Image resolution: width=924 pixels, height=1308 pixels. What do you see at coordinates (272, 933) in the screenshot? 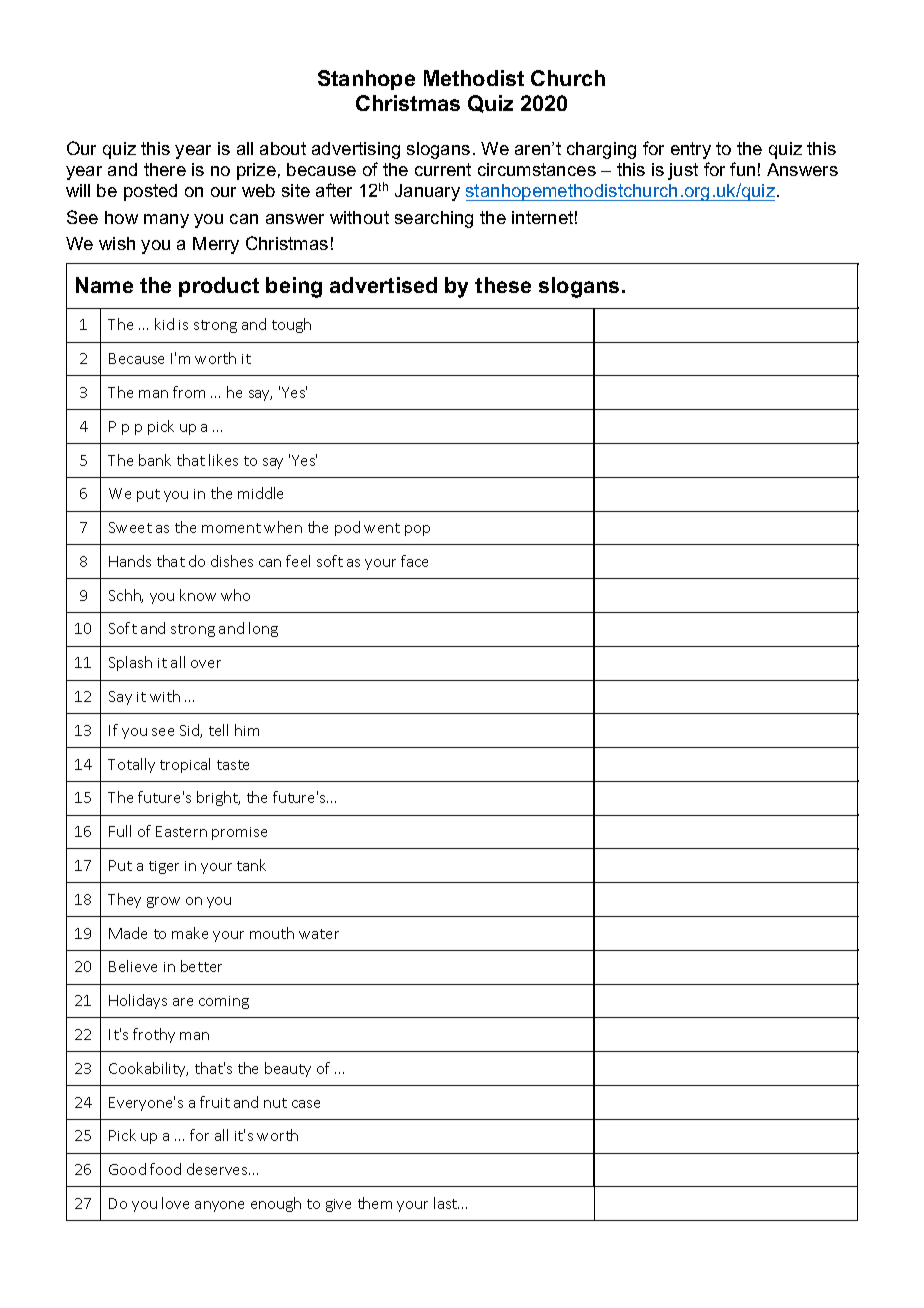
I see `mouth` at bounding box center [272, 933].
